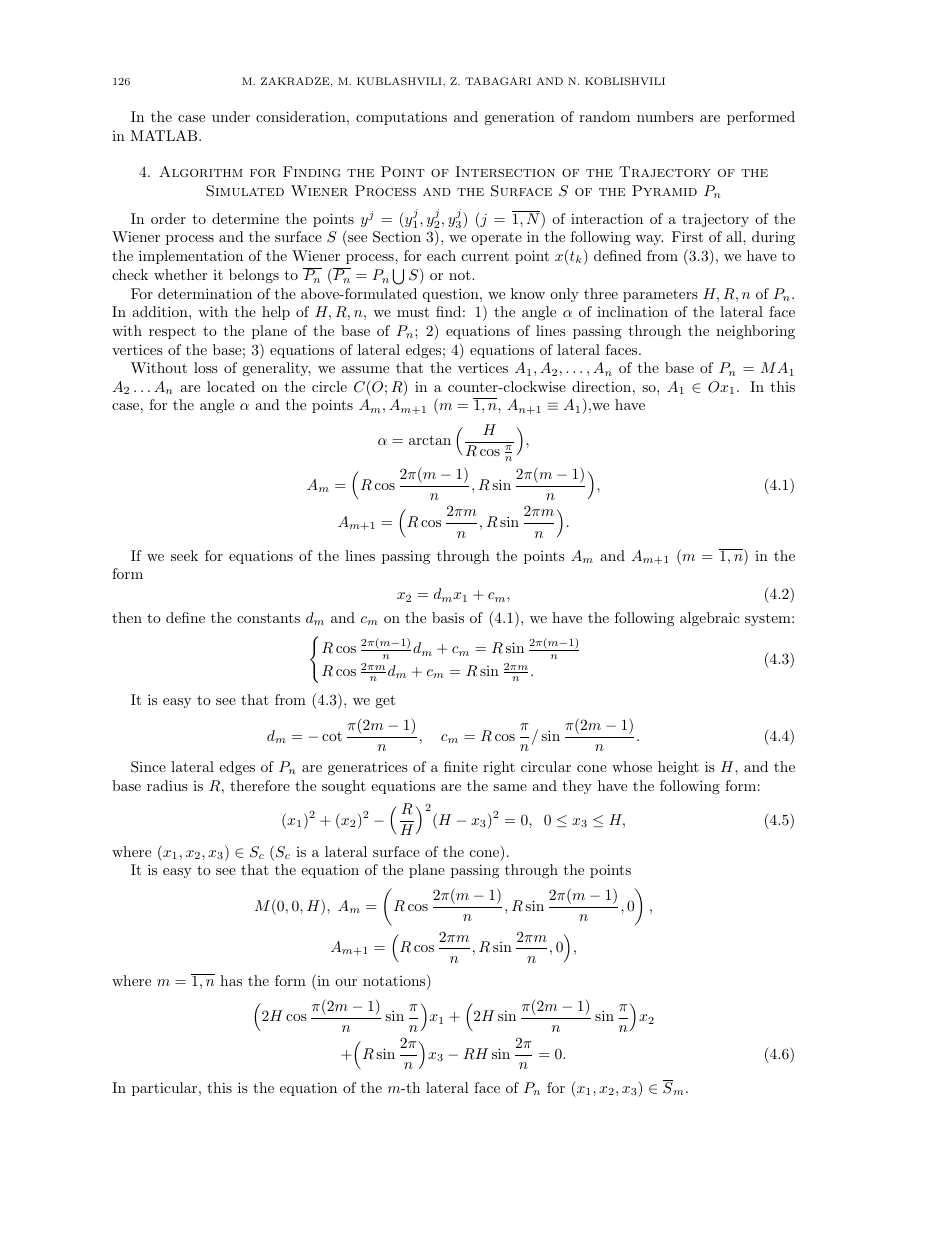 The height and width of the screenshot is (1233, 952). What do you see at coordinates (206, 367) in the screenshot?
I see `loss` at bounding box center [206, 367].
